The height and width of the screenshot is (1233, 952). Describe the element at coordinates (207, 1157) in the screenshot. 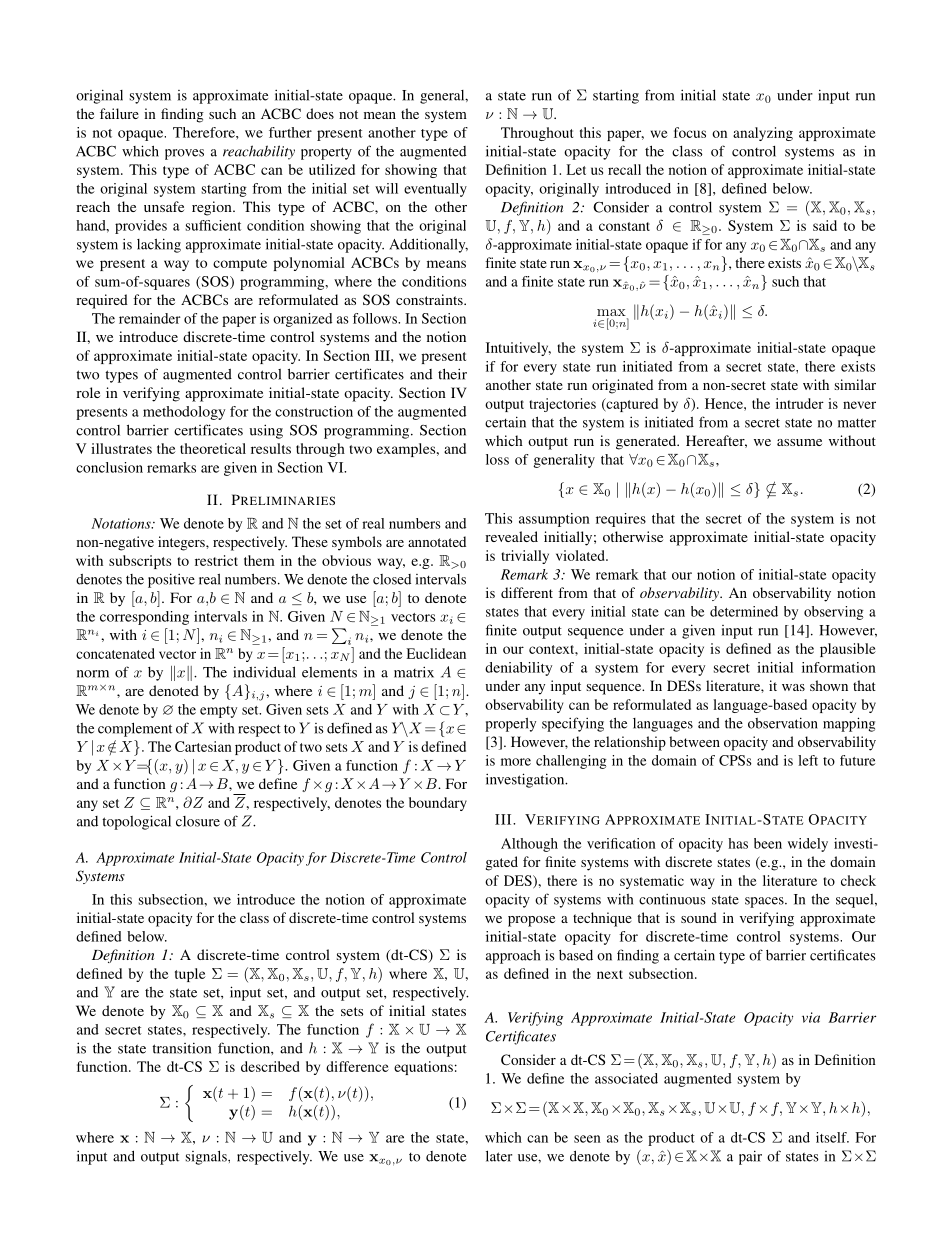

I see `signals` at that location.
